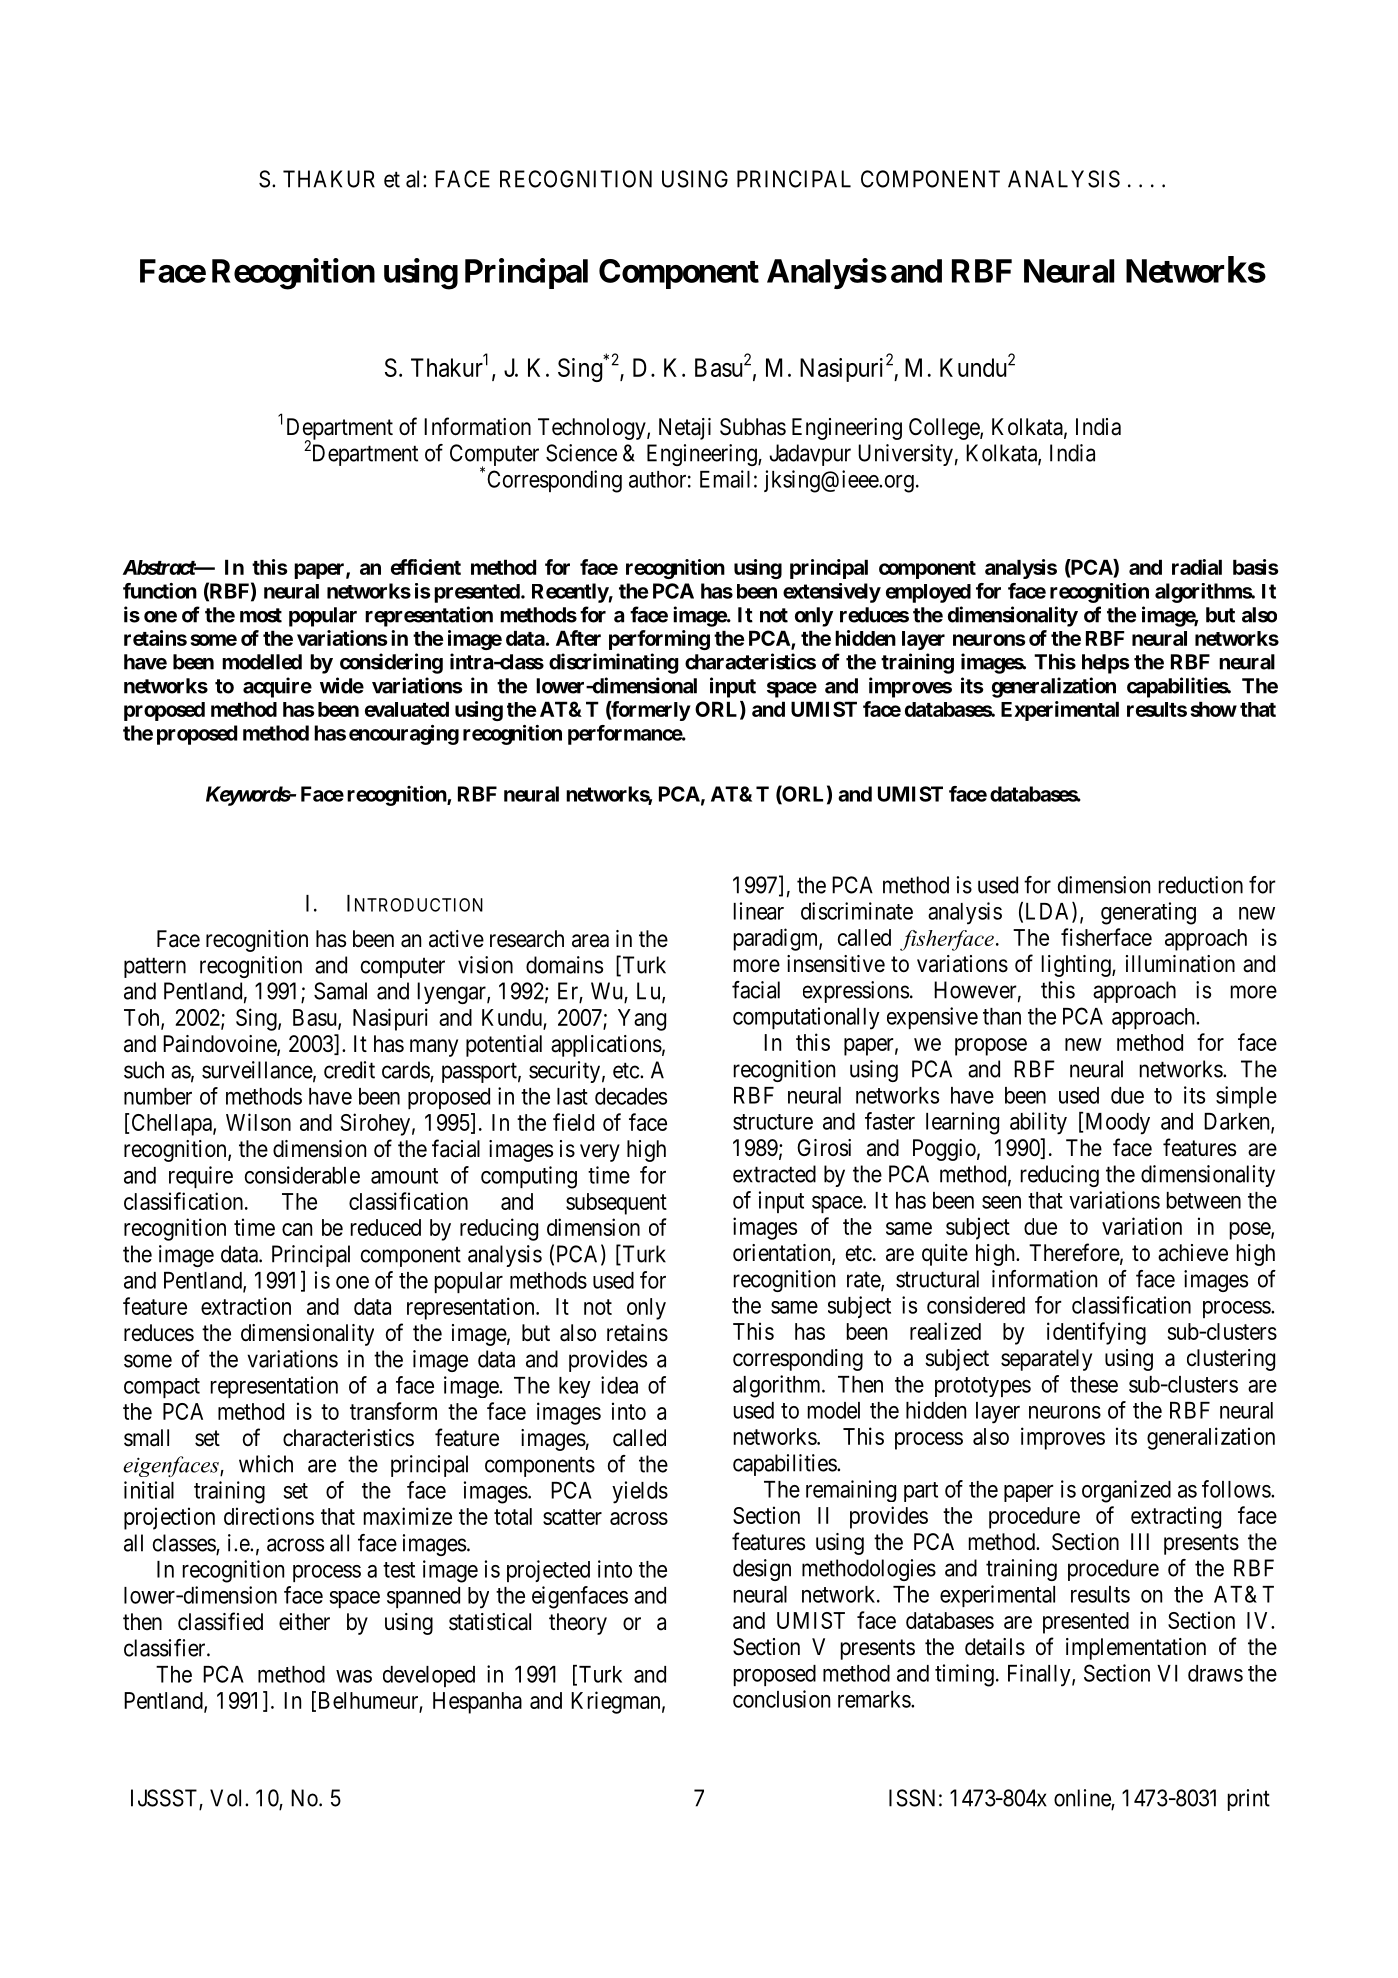 This screenshot has width=1398, height=1978. Describe the element at coordinates (781, 1699) in the screenshot. I see `conclusion` at that location.
